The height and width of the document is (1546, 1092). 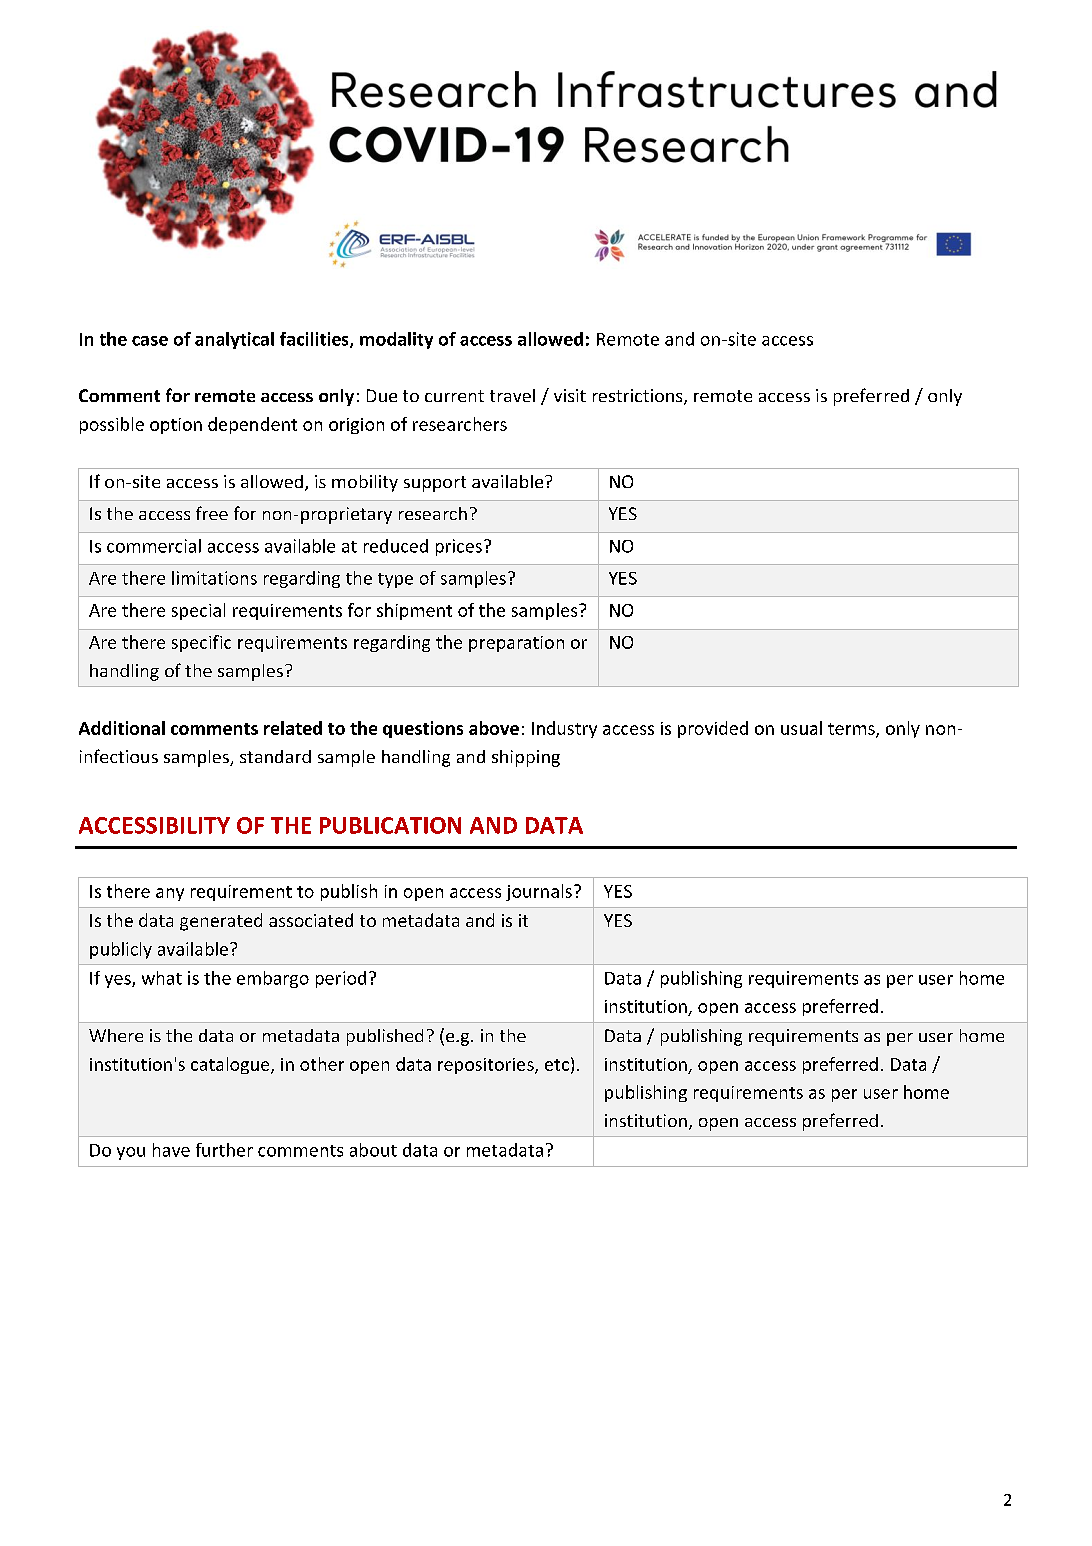 I want to click on usual, so click(x=801, y=728).
